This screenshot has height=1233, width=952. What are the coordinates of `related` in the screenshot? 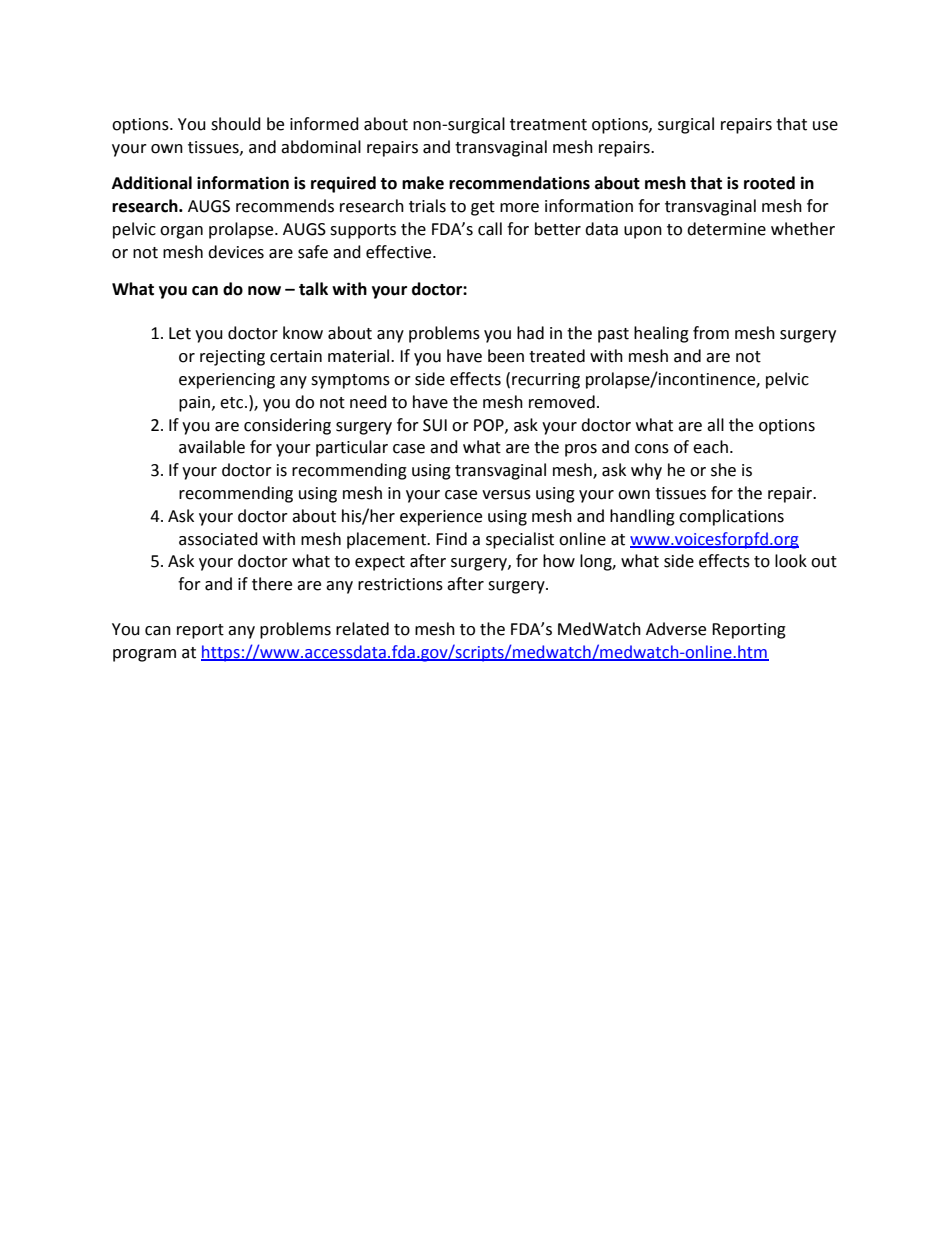 It's located at (362, 629).
